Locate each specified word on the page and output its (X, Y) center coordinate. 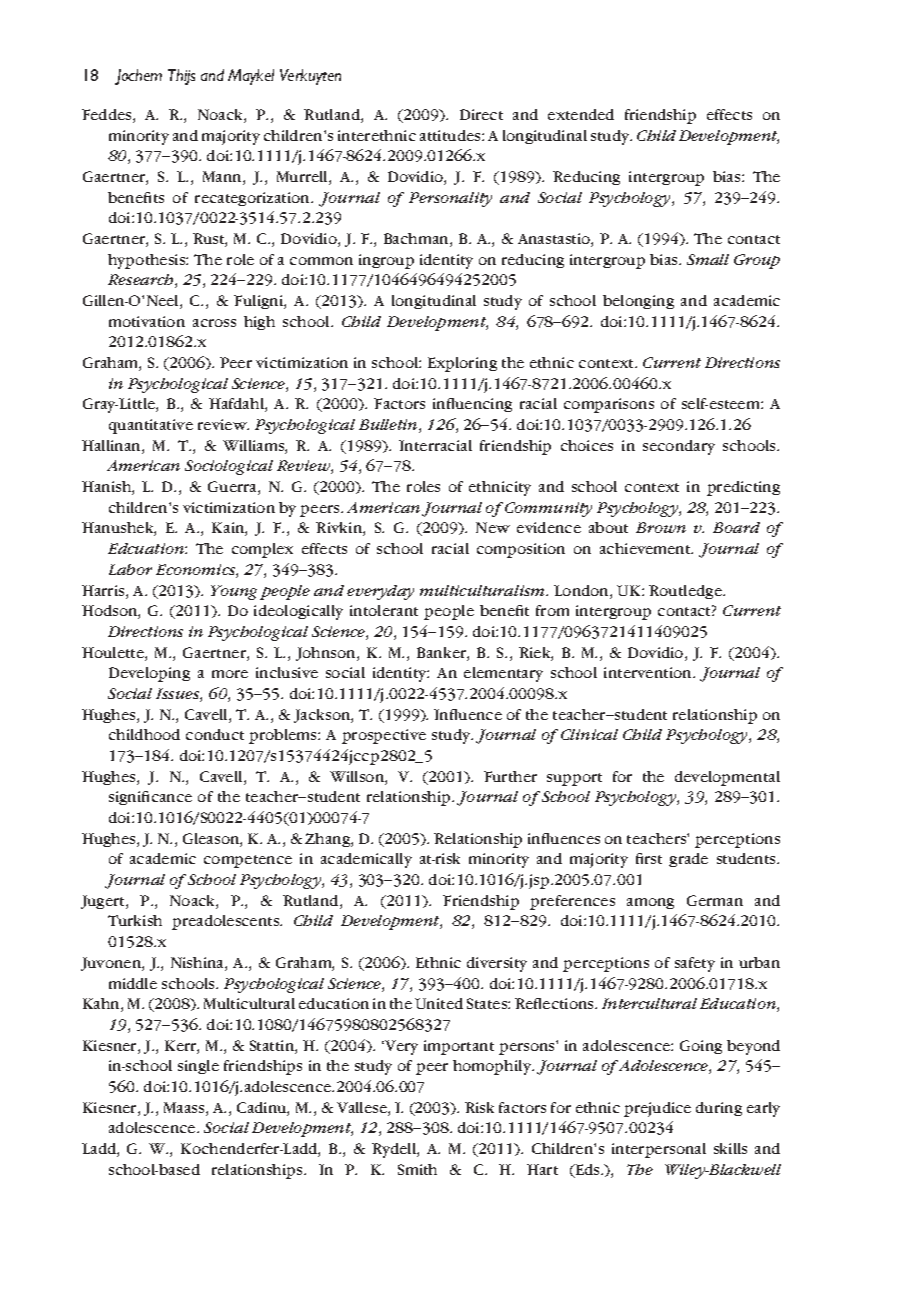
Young (234, 592)
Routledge (686, 592)
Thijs (181, 77)
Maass (185, 1109)
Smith (417, 1169)
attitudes (451, 135)
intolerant (384, 610)
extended (581, 114)
